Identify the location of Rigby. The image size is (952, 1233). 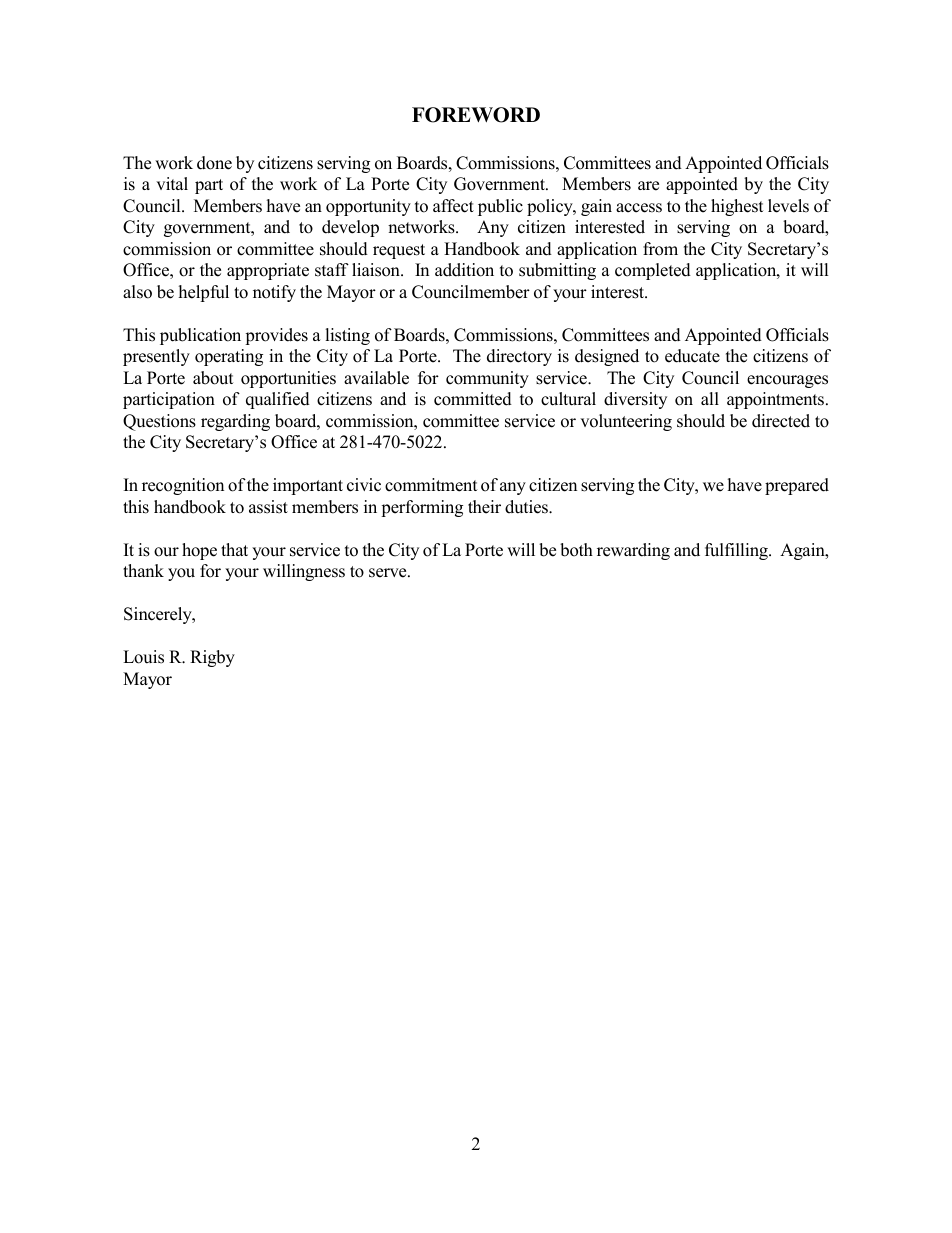
(212, 658).
